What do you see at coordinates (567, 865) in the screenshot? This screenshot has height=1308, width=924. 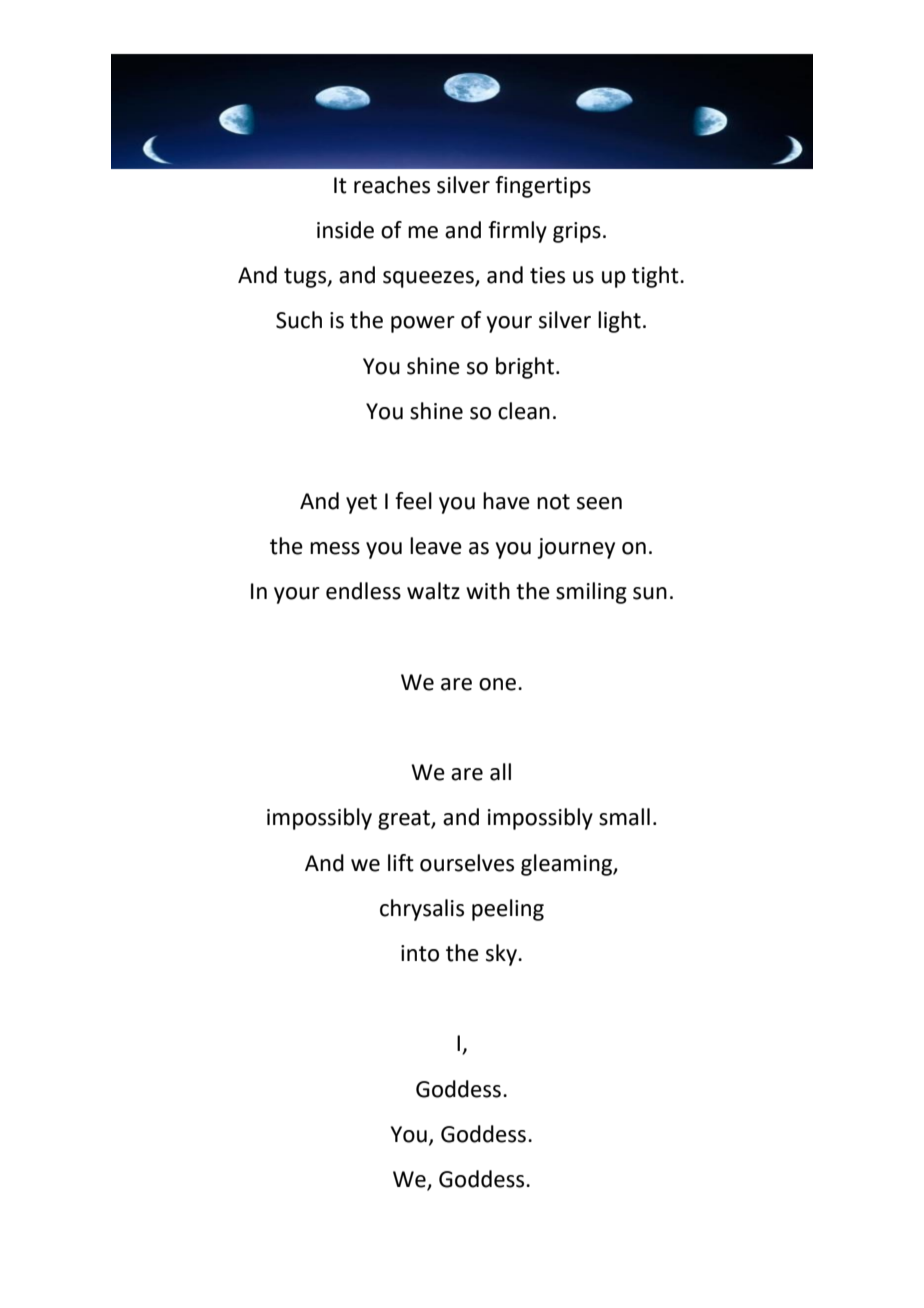 I see `gleaming` at bounding box center [567, 865].
